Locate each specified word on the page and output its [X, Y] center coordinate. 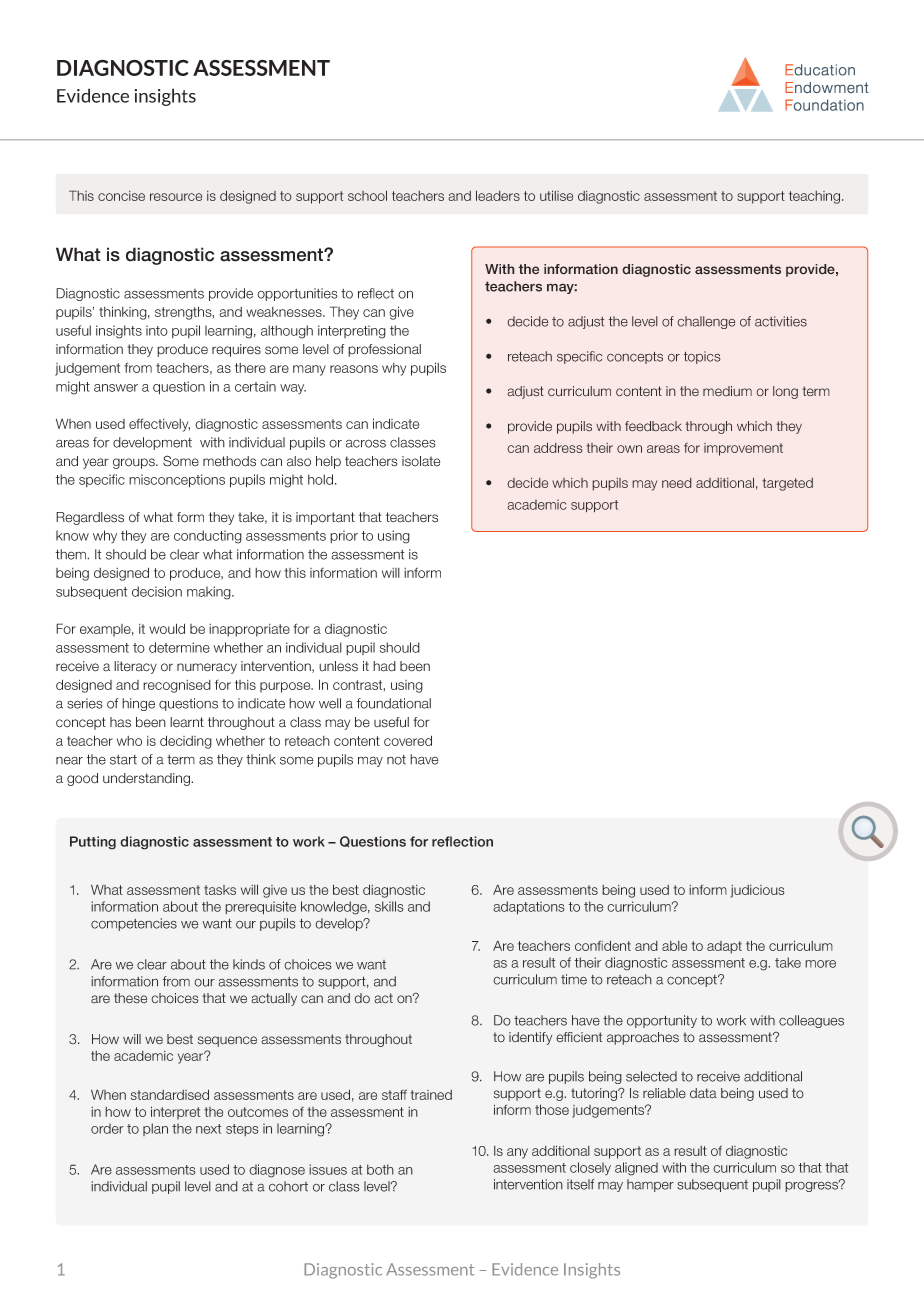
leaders [498, 195]
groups [135, 463]
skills [389, 906]
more [820, 964]
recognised [177, 686]
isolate [421, 461]
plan [155, 1129]
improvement [743, 449]
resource [176, 197]
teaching [816, 197]
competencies [134, 924]
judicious [757, 891]
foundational [394, 703]
